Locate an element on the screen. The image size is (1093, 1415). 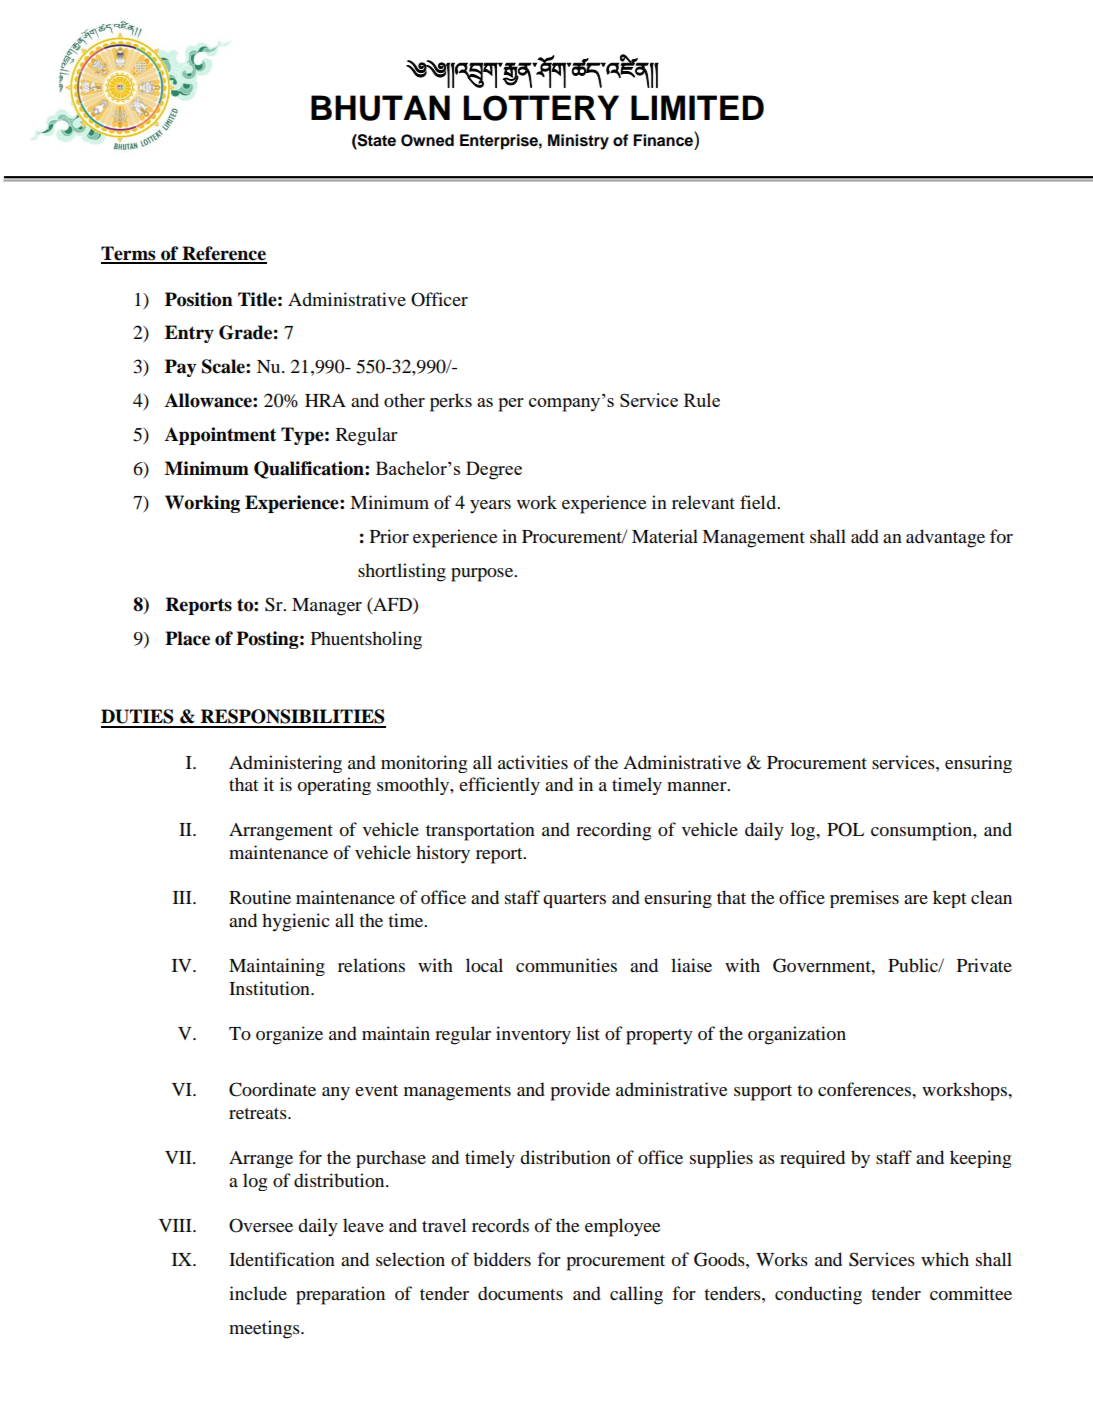
Degree is located at coordinates (494, 470).
